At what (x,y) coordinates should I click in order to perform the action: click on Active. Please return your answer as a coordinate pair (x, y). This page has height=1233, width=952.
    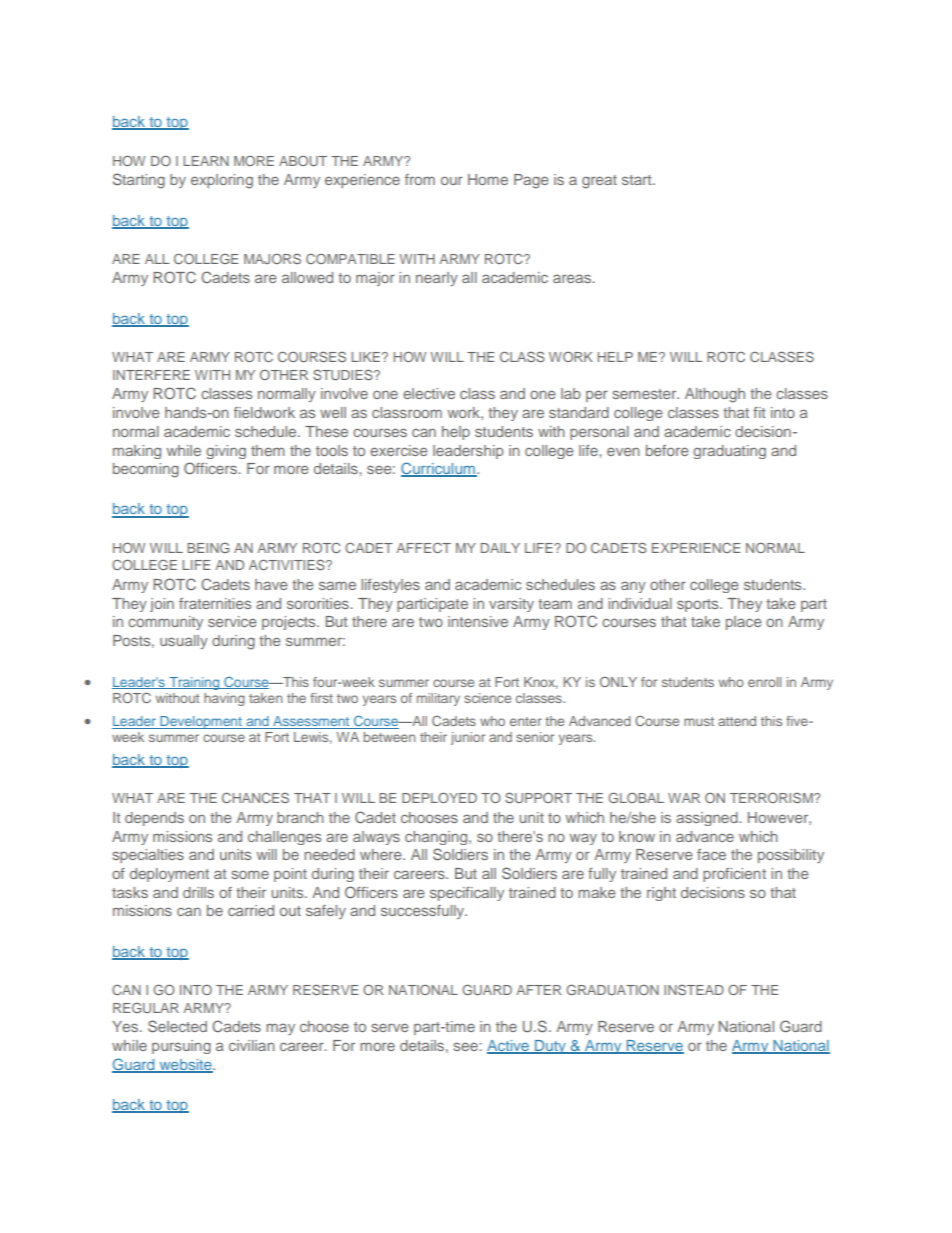
    Looking at the image, I should click on (509, 1047).
